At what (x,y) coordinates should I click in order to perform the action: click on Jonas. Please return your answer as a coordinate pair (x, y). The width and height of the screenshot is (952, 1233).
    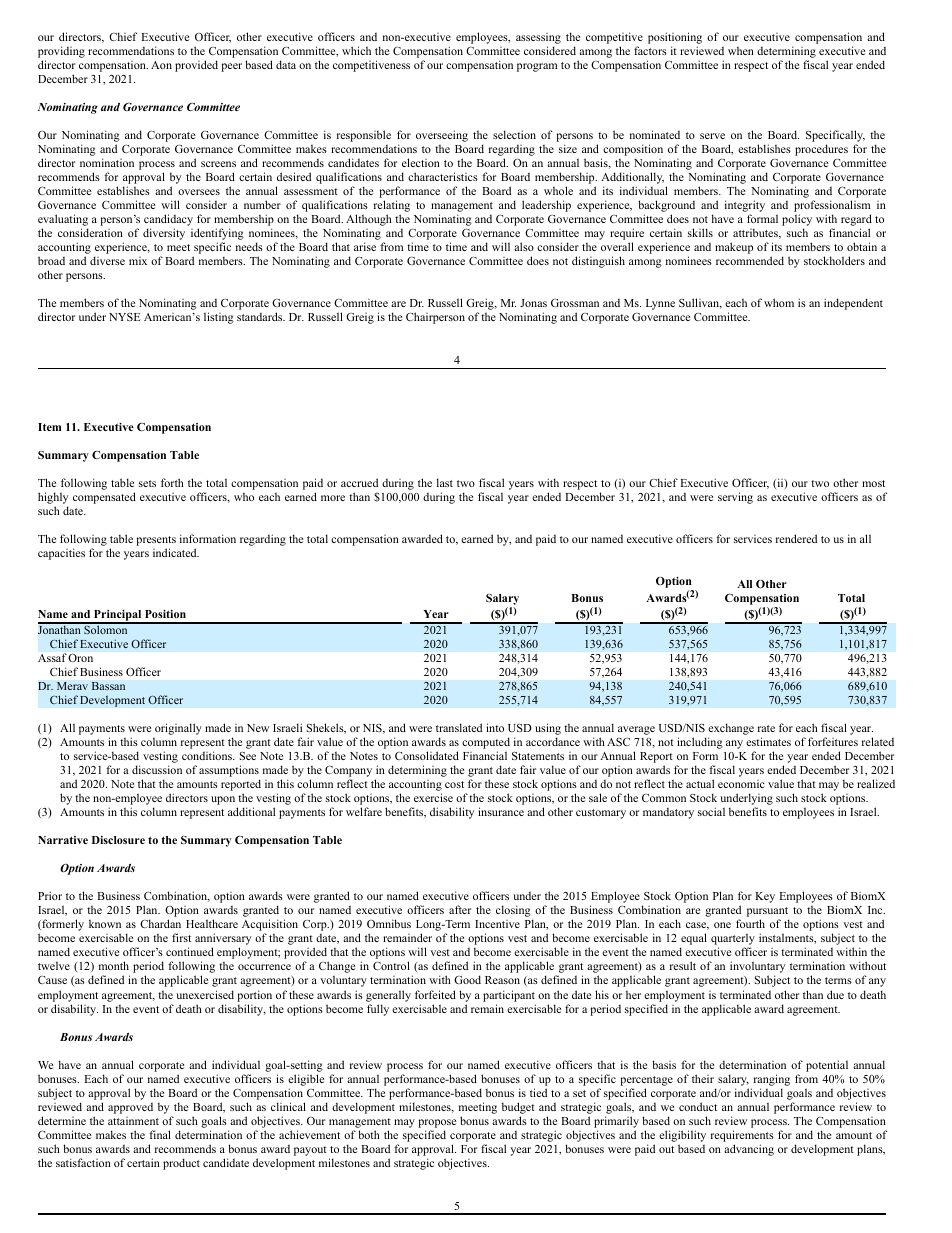
    Looking at the image, I should click on (533, 303).
